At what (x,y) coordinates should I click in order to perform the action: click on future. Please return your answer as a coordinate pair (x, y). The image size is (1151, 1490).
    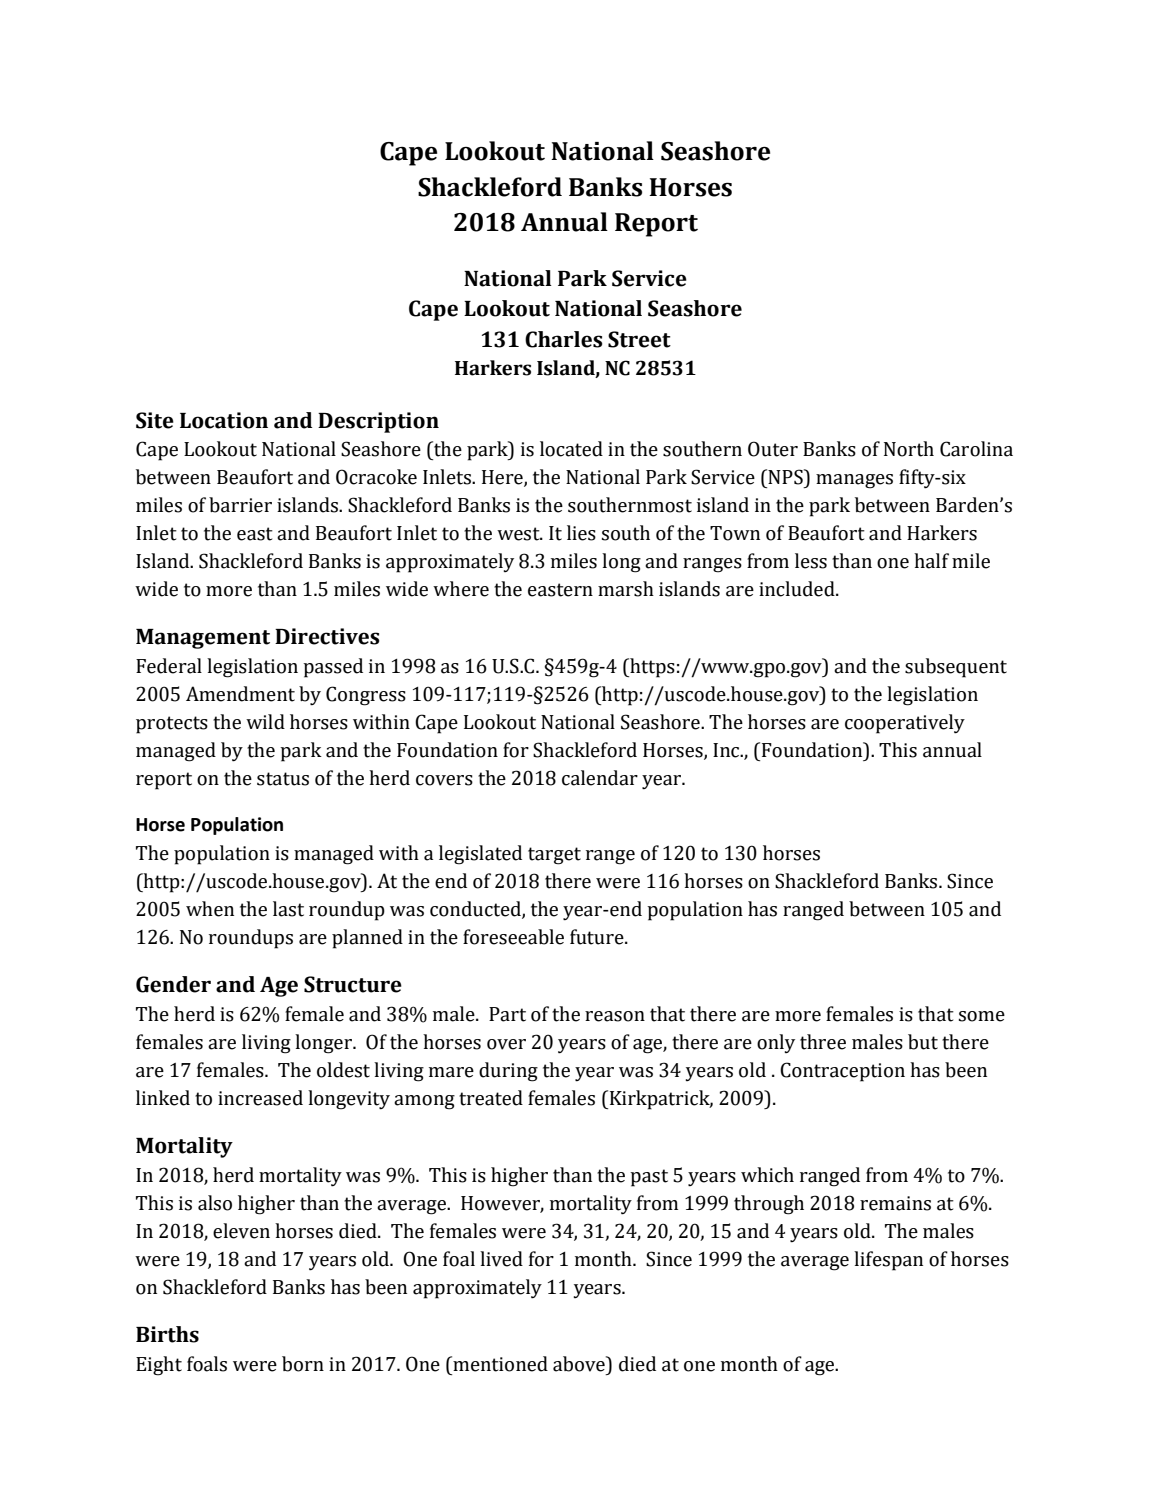
    Looking at the image, I should click on (598, 937).
